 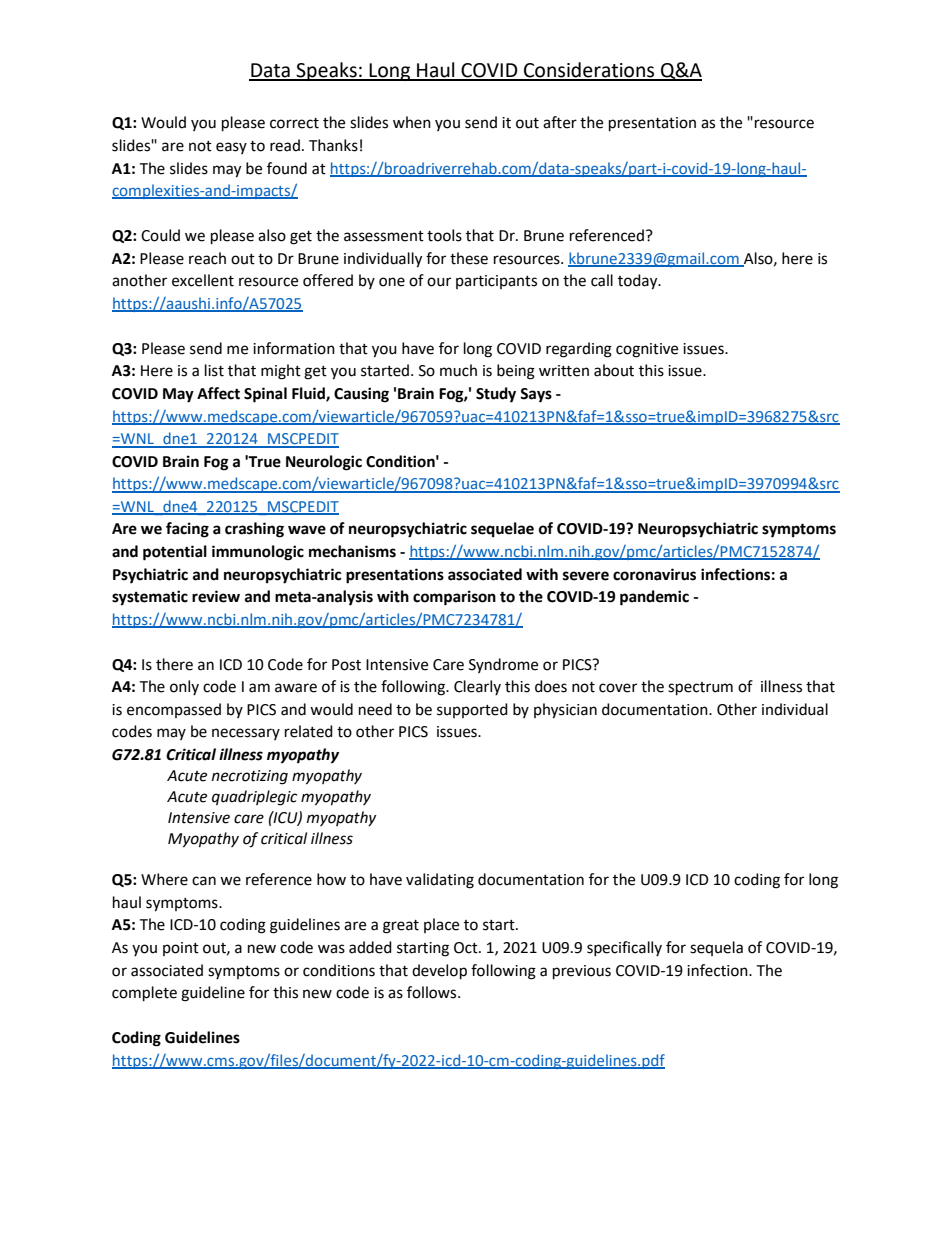 I want to click on easy, so click(x=231, y=148).
